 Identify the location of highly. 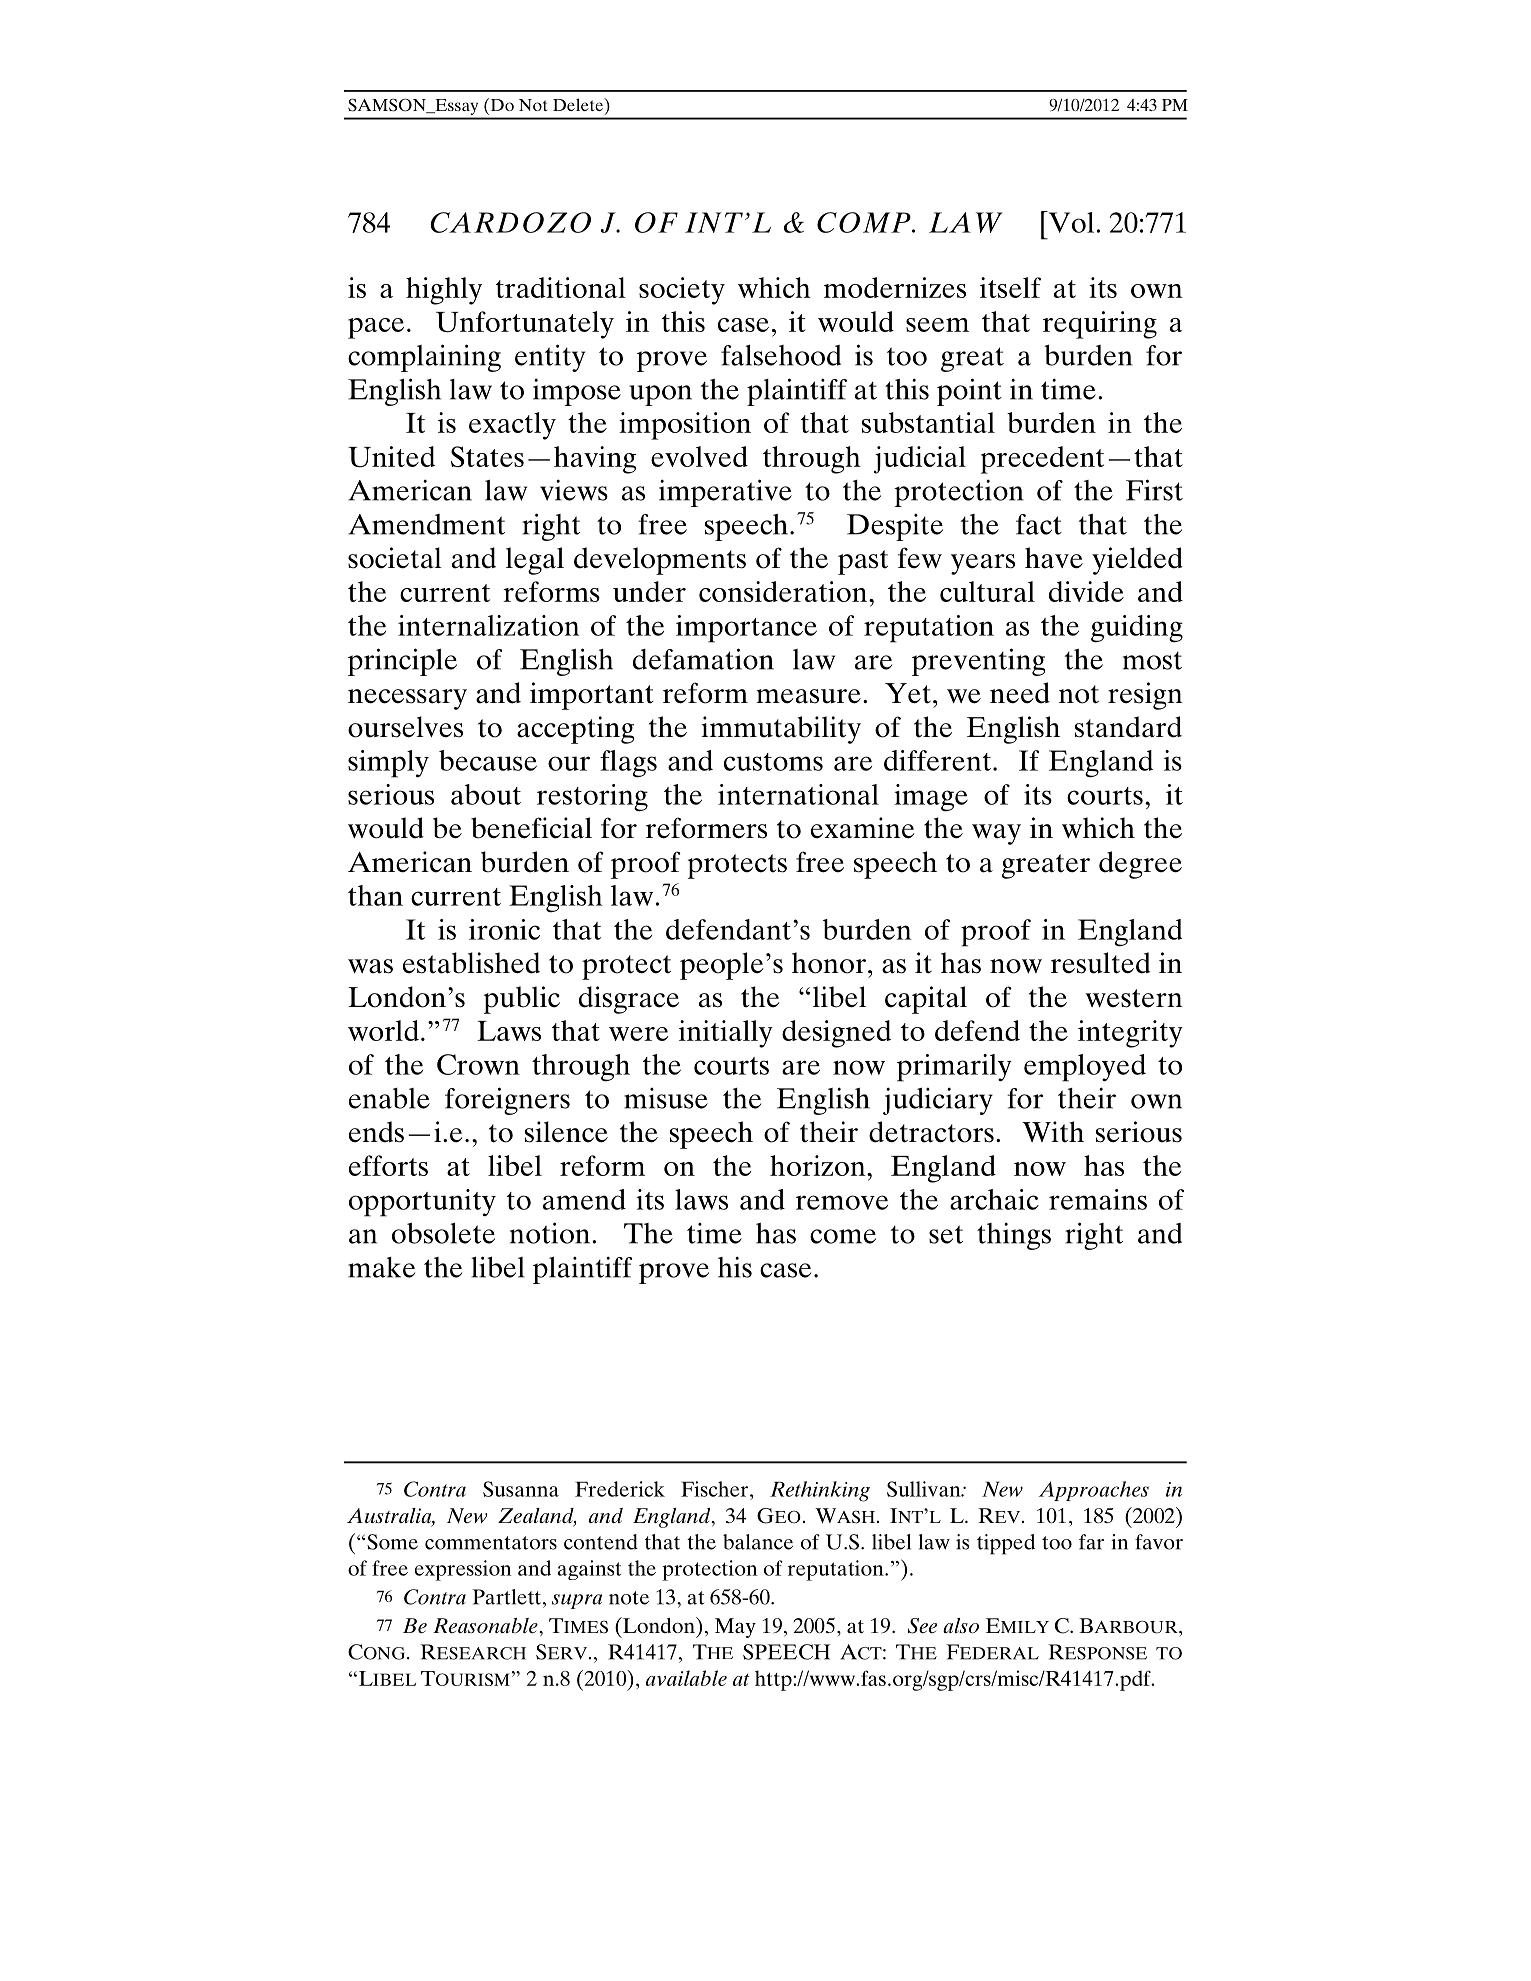
(444, 291).
